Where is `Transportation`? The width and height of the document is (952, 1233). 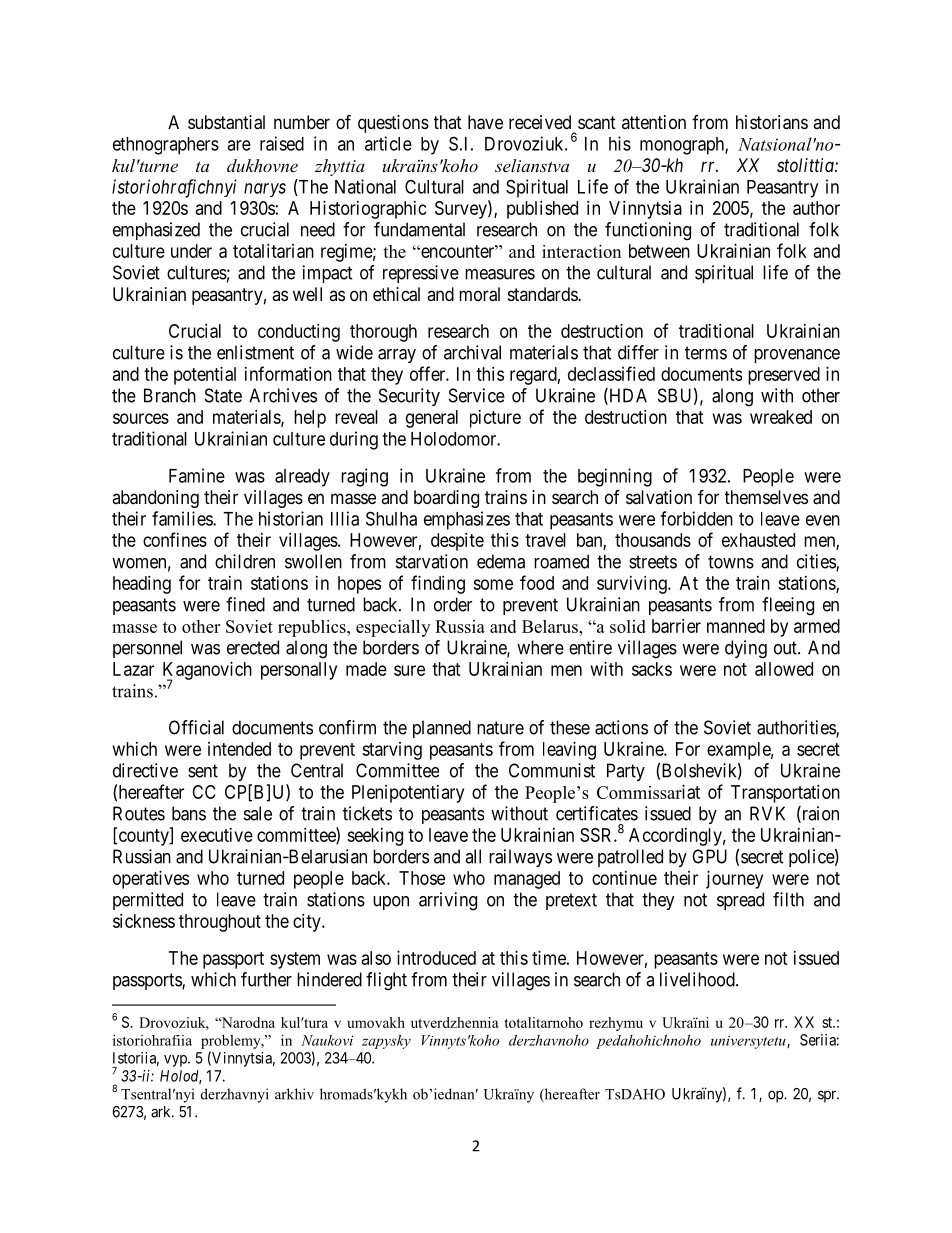
Transportation is located at coordinates (785, 794).
